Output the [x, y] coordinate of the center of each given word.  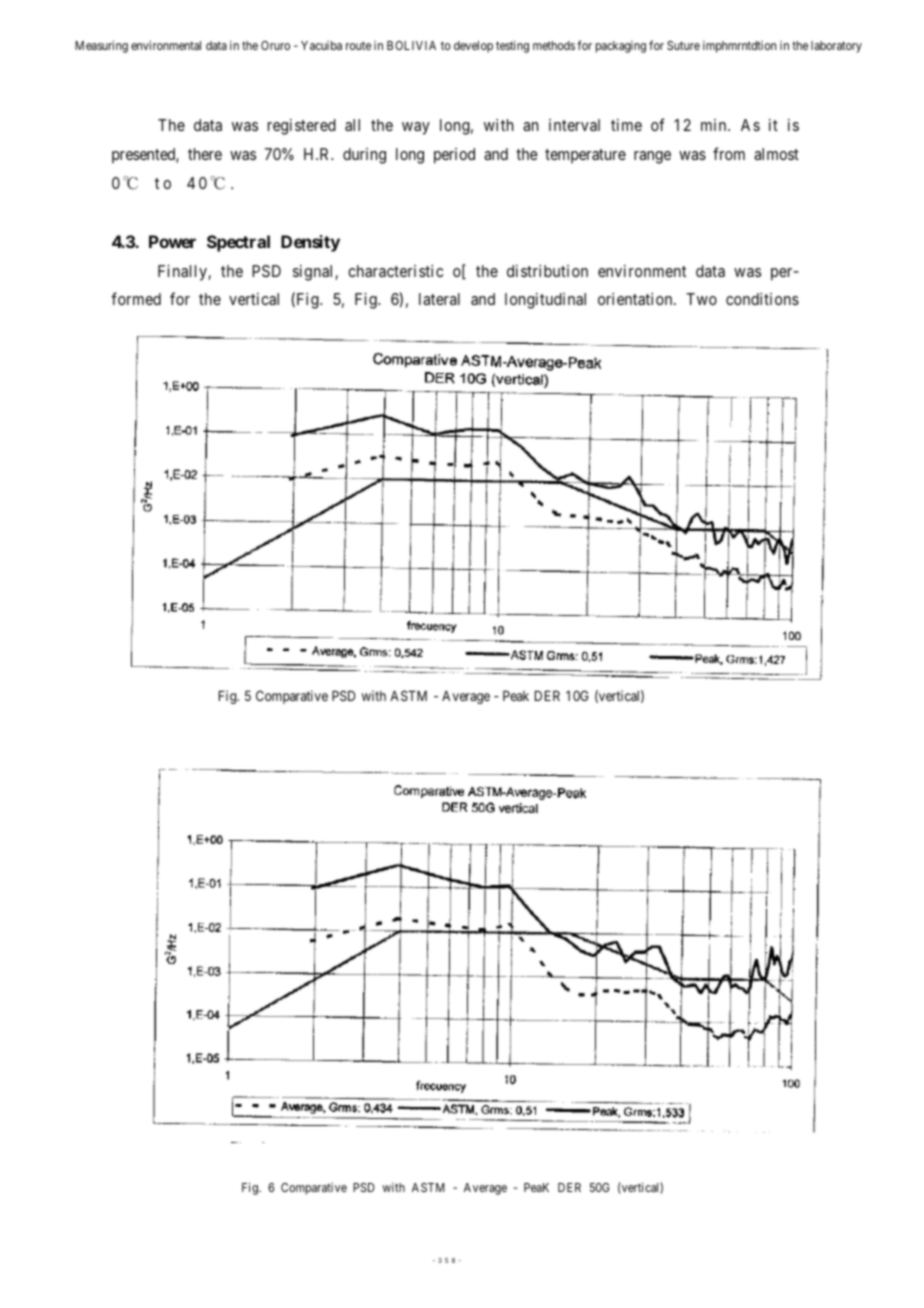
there [205, 154]
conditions [762, 299]
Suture [683, 45]
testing [512, 47]
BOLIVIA [411, 45]
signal [314, 273]
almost [776, 154]
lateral [439, 299]
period [454, 156]
